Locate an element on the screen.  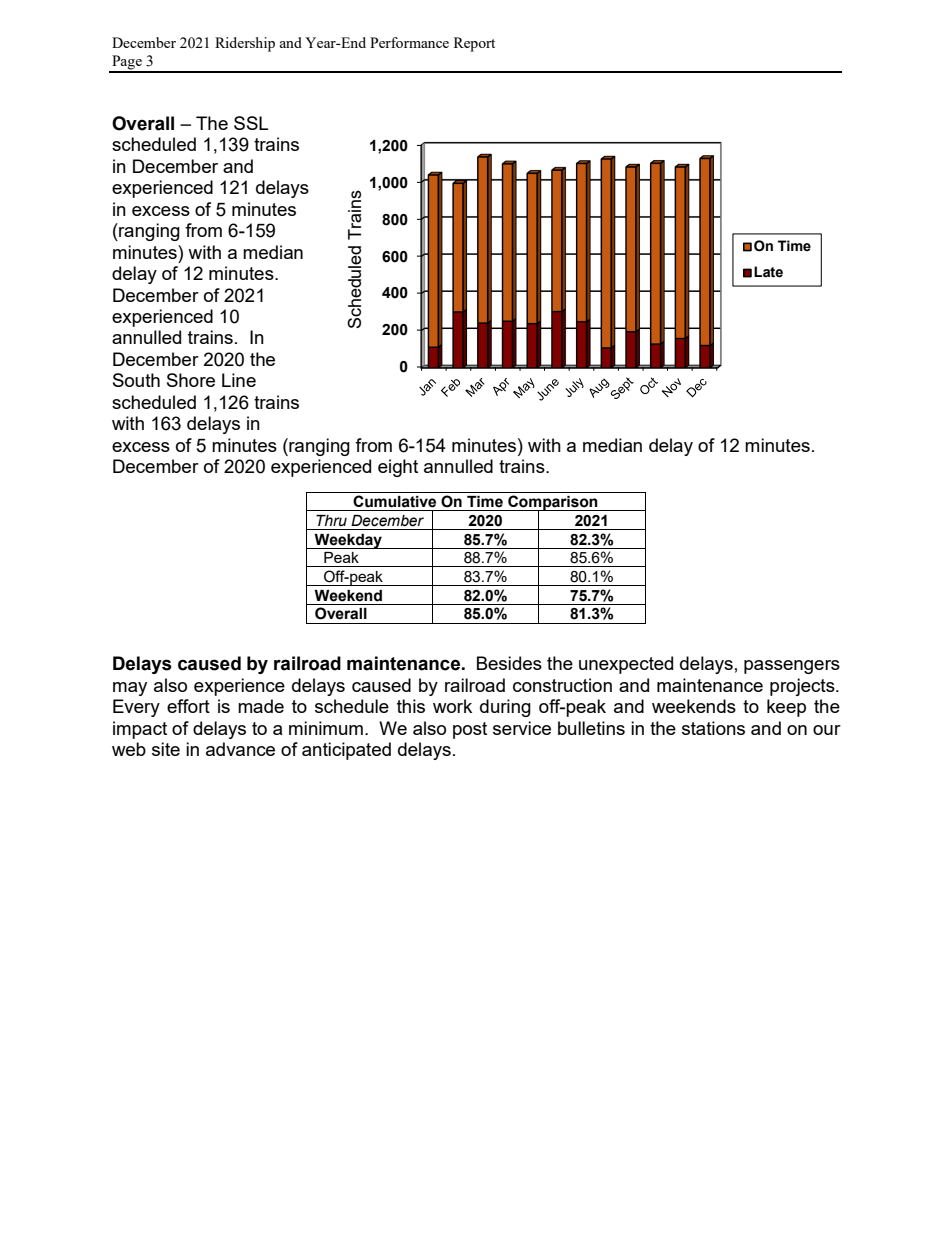
Shore is located at coordinates (191, 380).
